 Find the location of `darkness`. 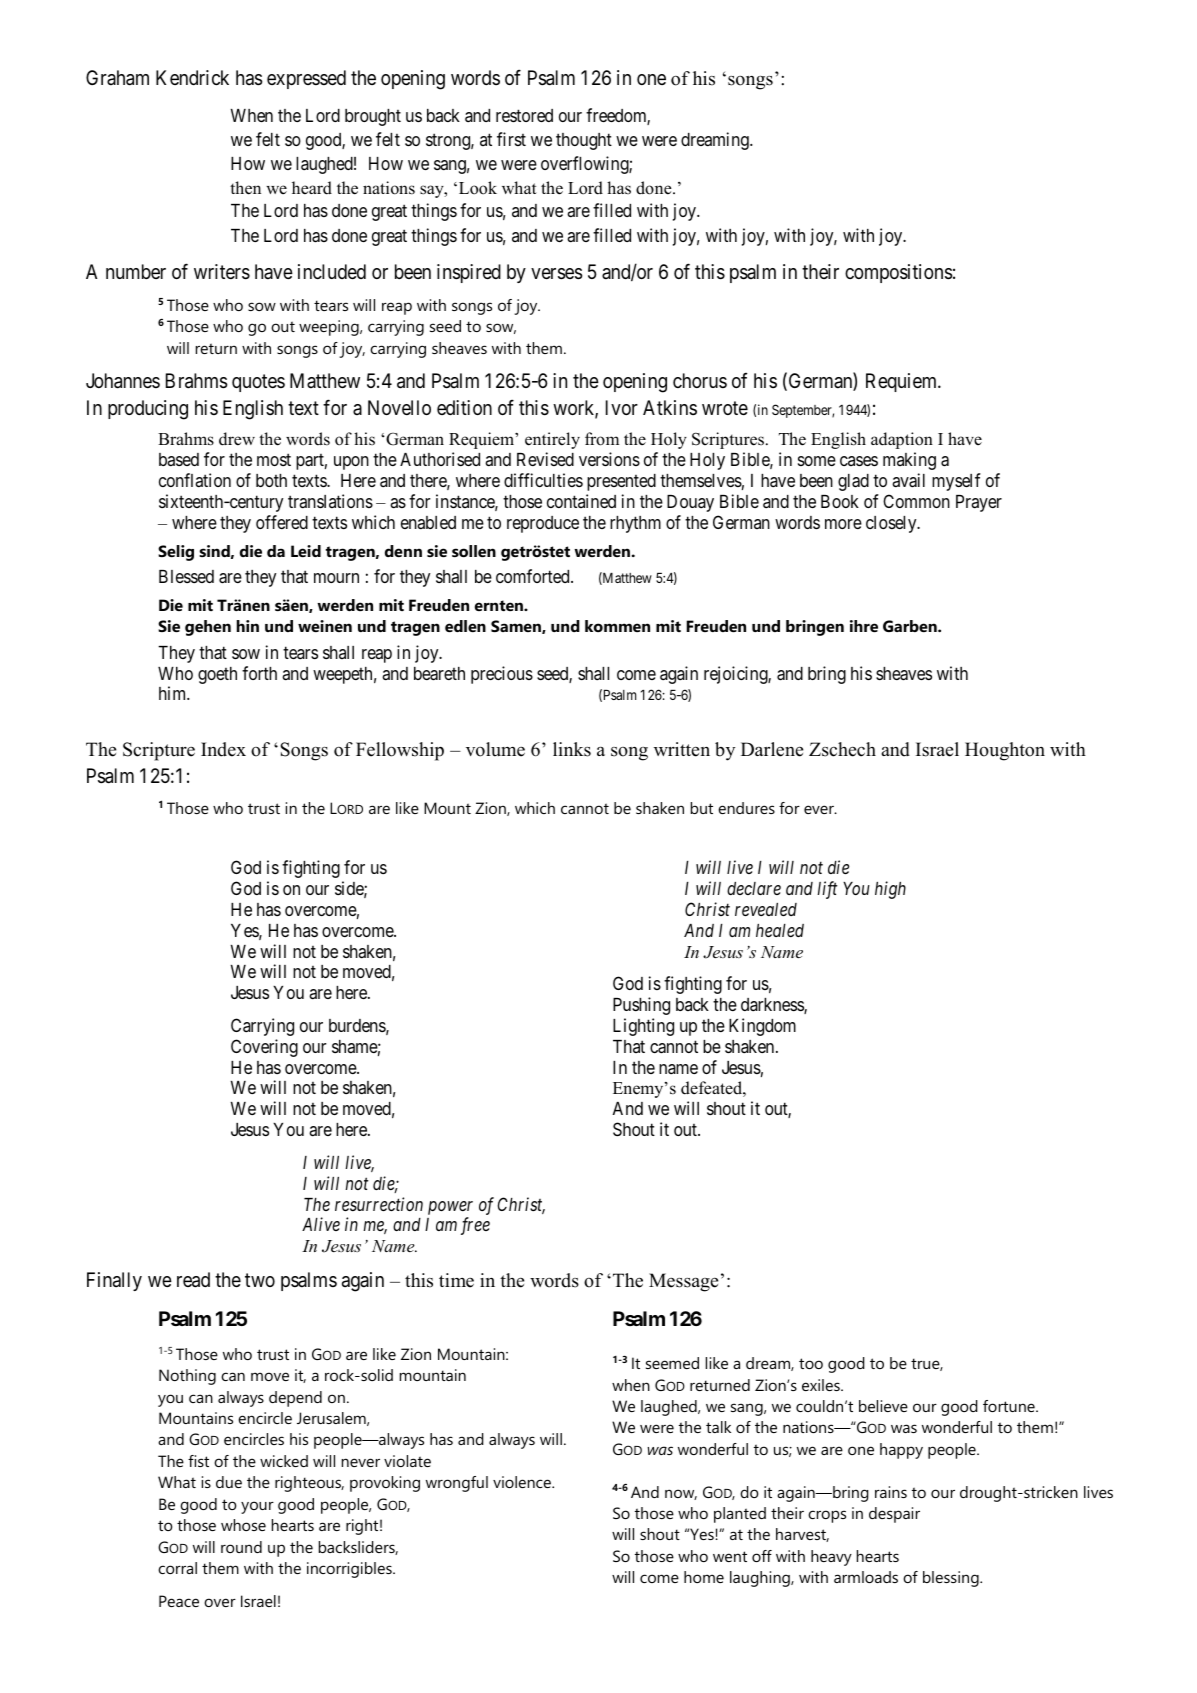

darkness is located at coordinates (773, 1006).
